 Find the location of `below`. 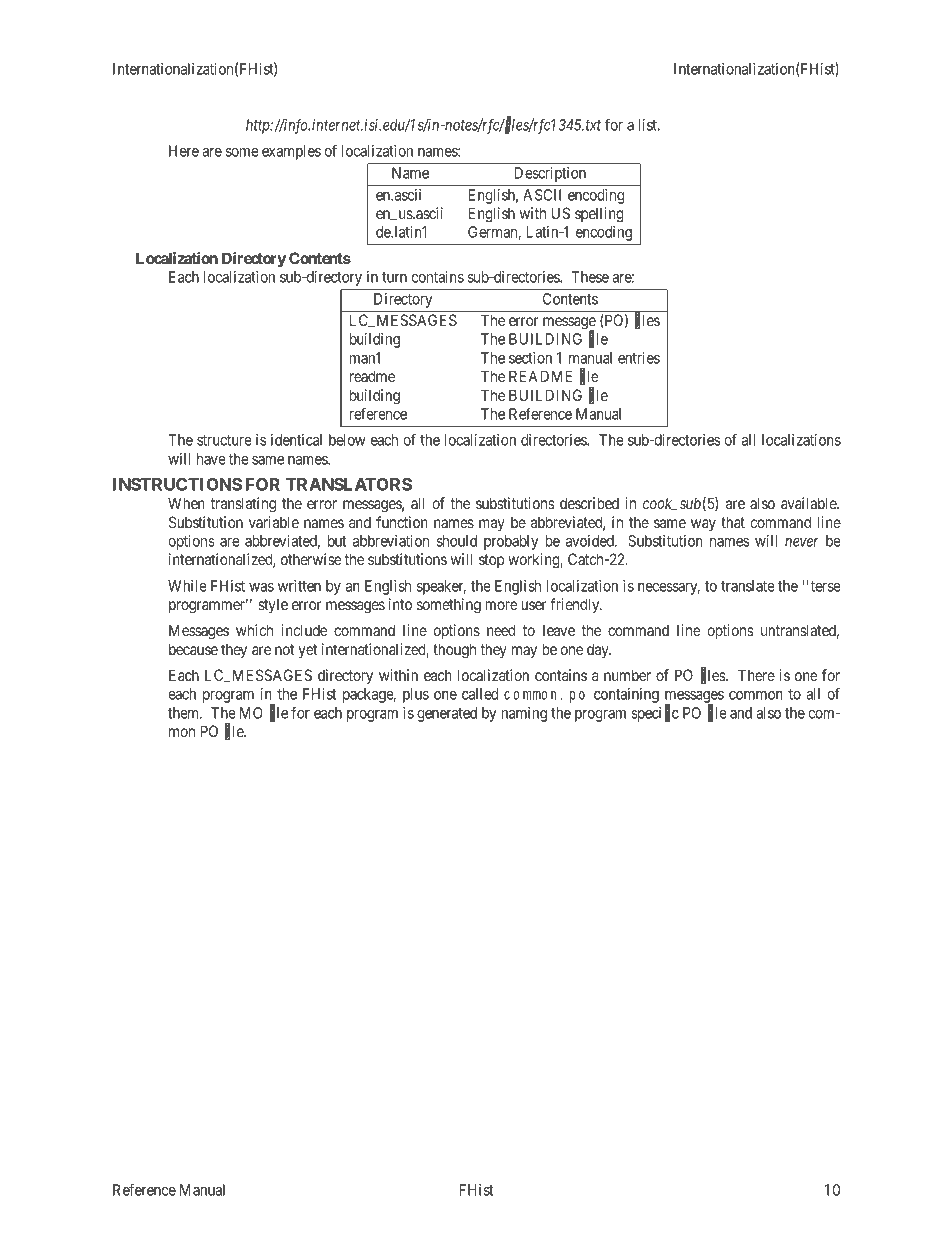

below is located at coordinates (347, 440).
